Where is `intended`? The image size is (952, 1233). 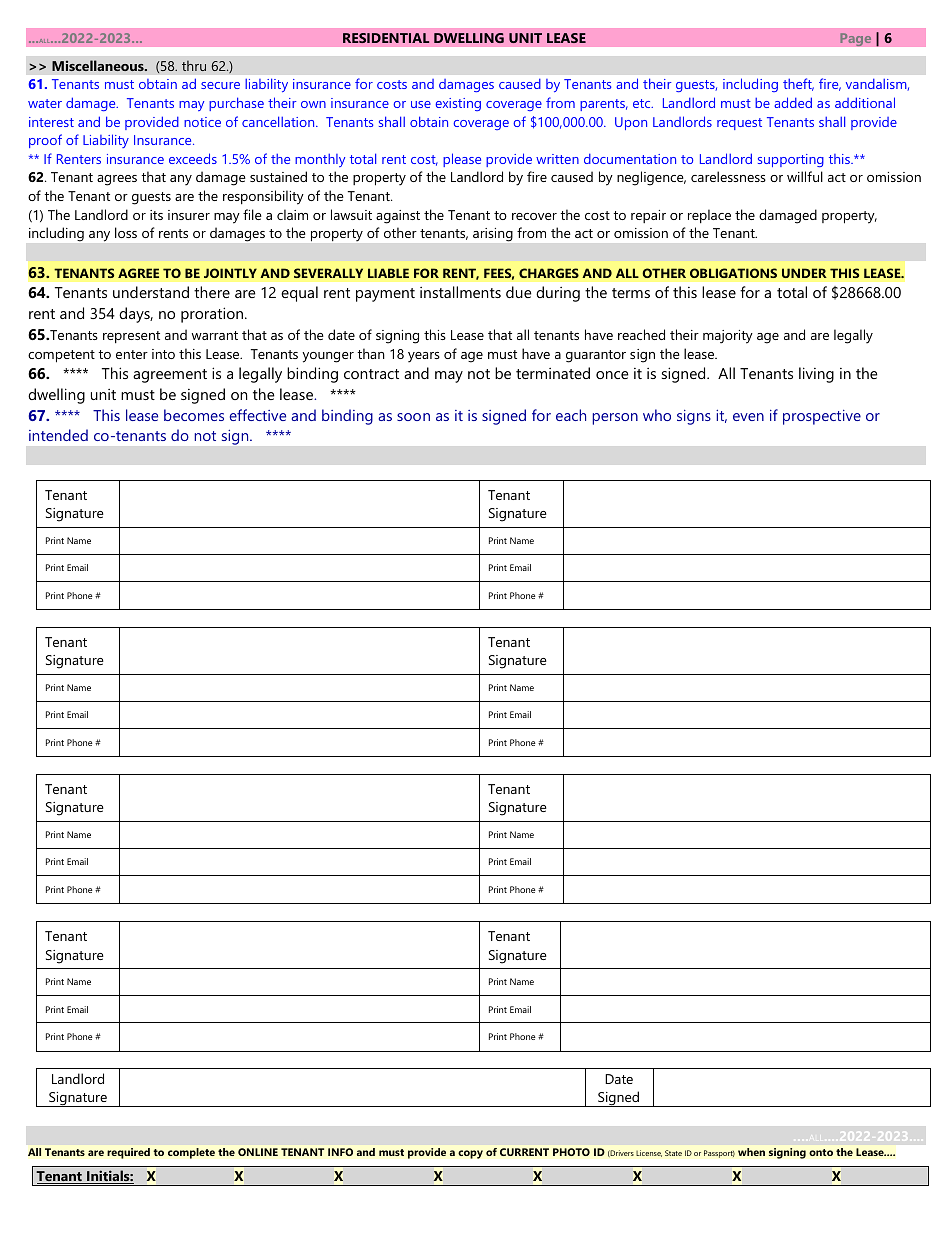
intended is located at coordinates (58, 435).
